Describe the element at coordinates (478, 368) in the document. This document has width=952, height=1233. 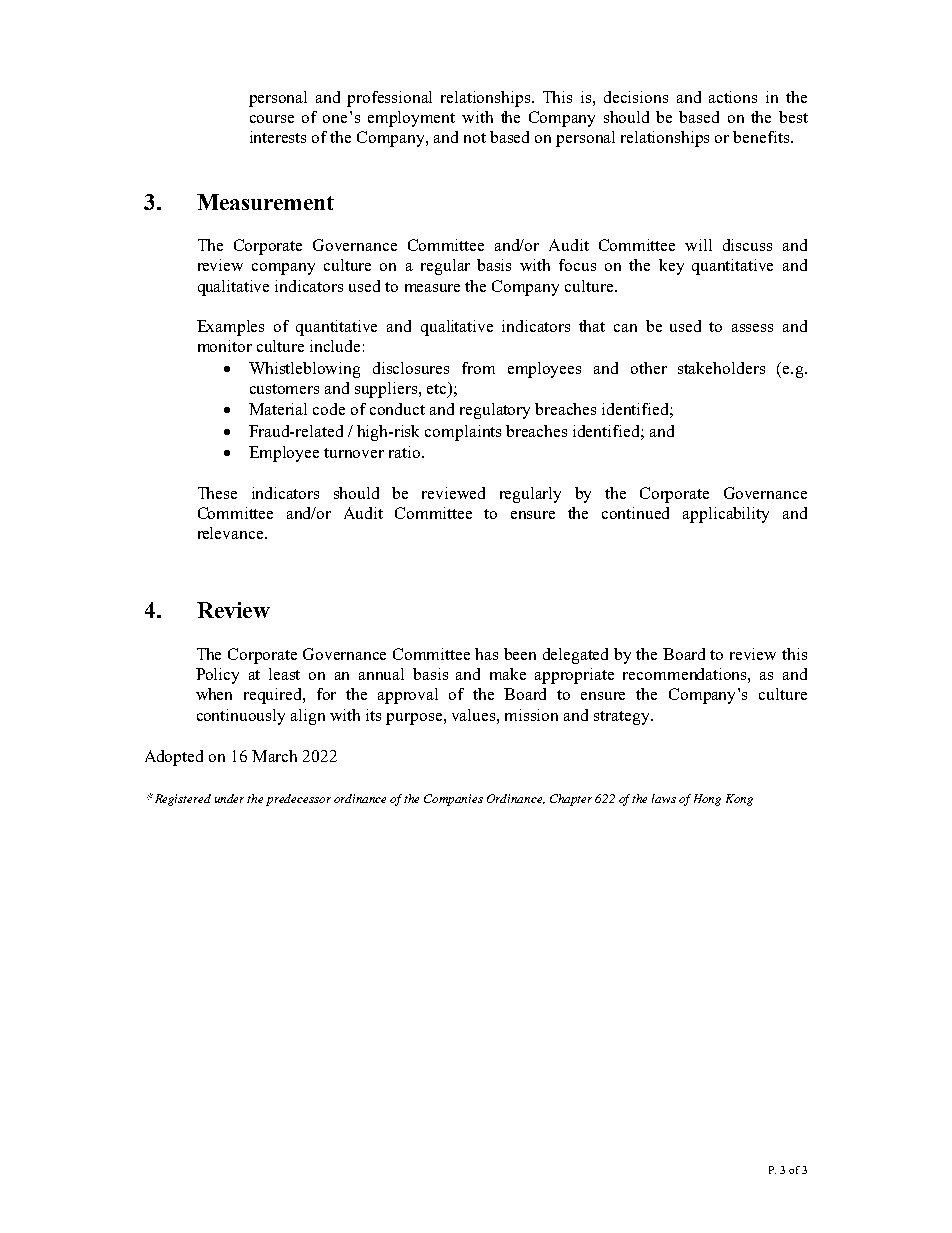
I see `from` at that location.
